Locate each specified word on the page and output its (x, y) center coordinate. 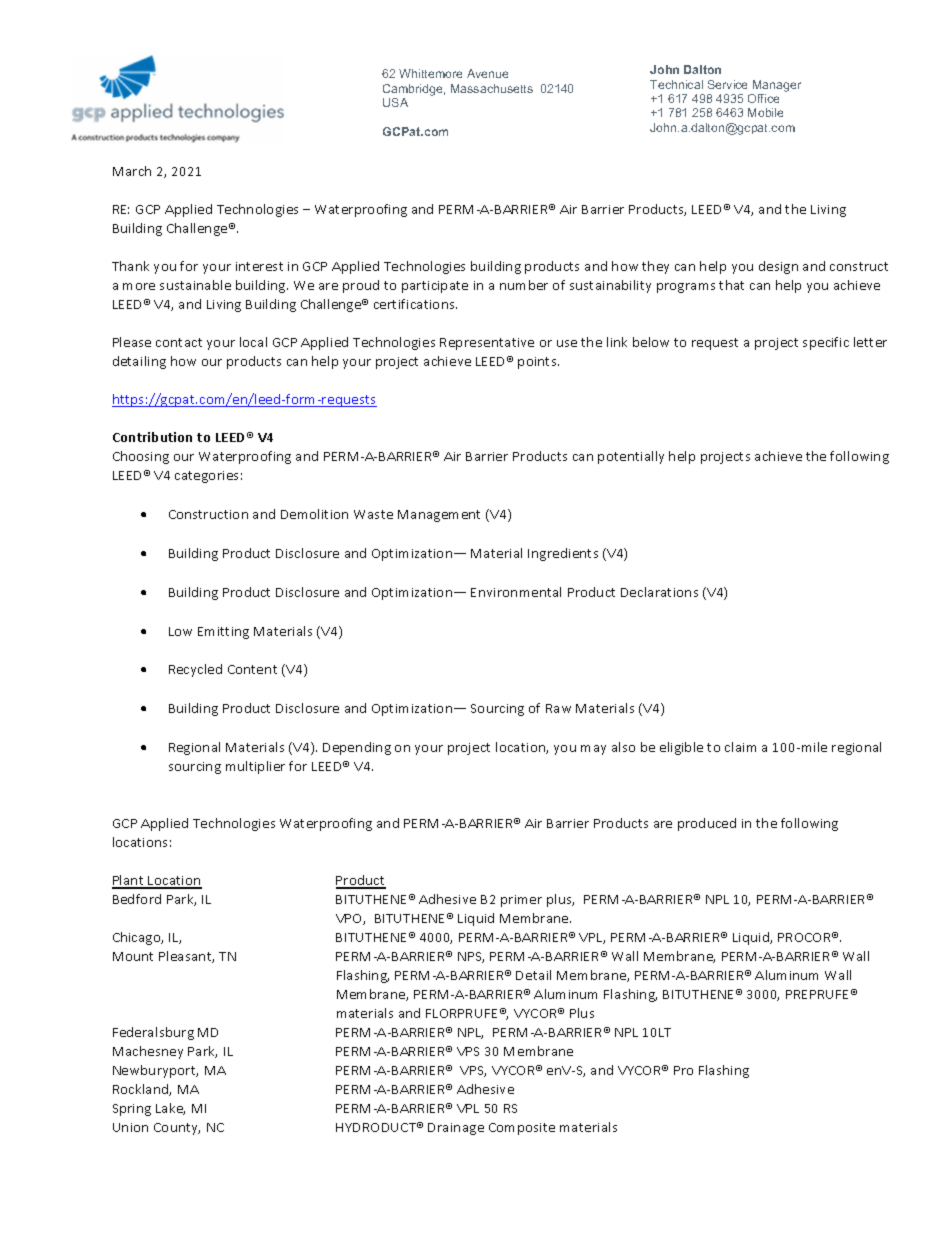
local (253, 342)
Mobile (765, 112)
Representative (487, 344)
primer (521, 901)
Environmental (516, 592)
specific (826, 343)
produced (707, 824)
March (132, 171)
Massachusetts (492, 88)
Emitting (223, 633)
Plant (129, 881)
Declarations (659, 592)
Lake (170, 1109)
